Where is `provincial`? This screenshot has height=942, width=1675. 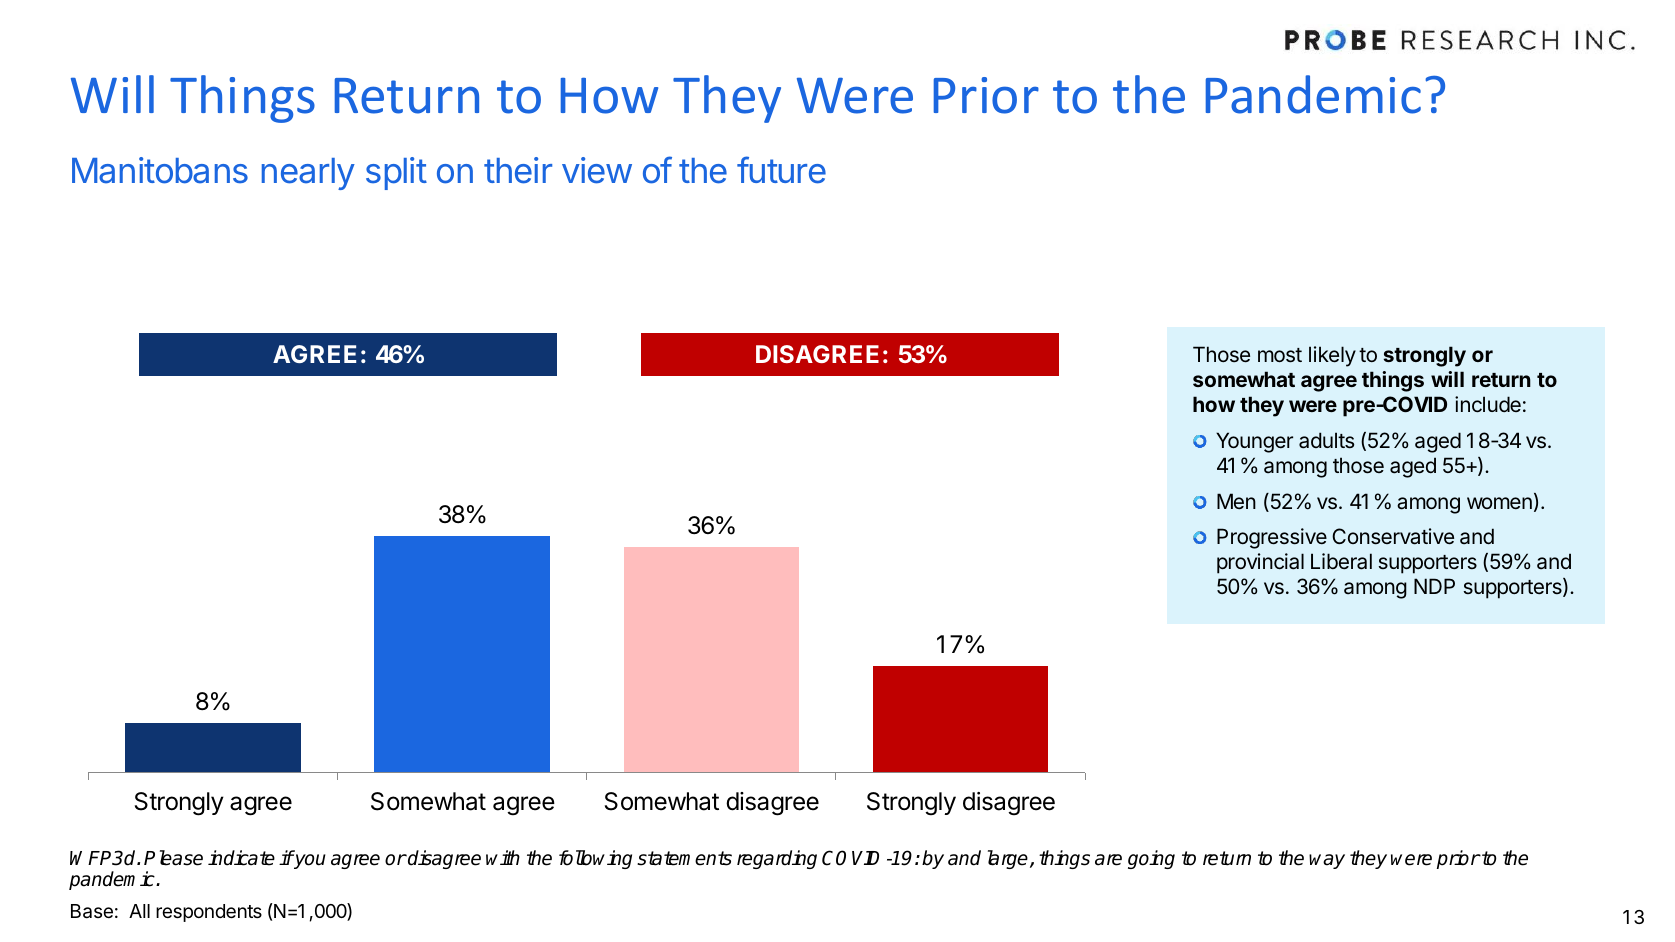
provincial is located at coordinates (1260, 563).
